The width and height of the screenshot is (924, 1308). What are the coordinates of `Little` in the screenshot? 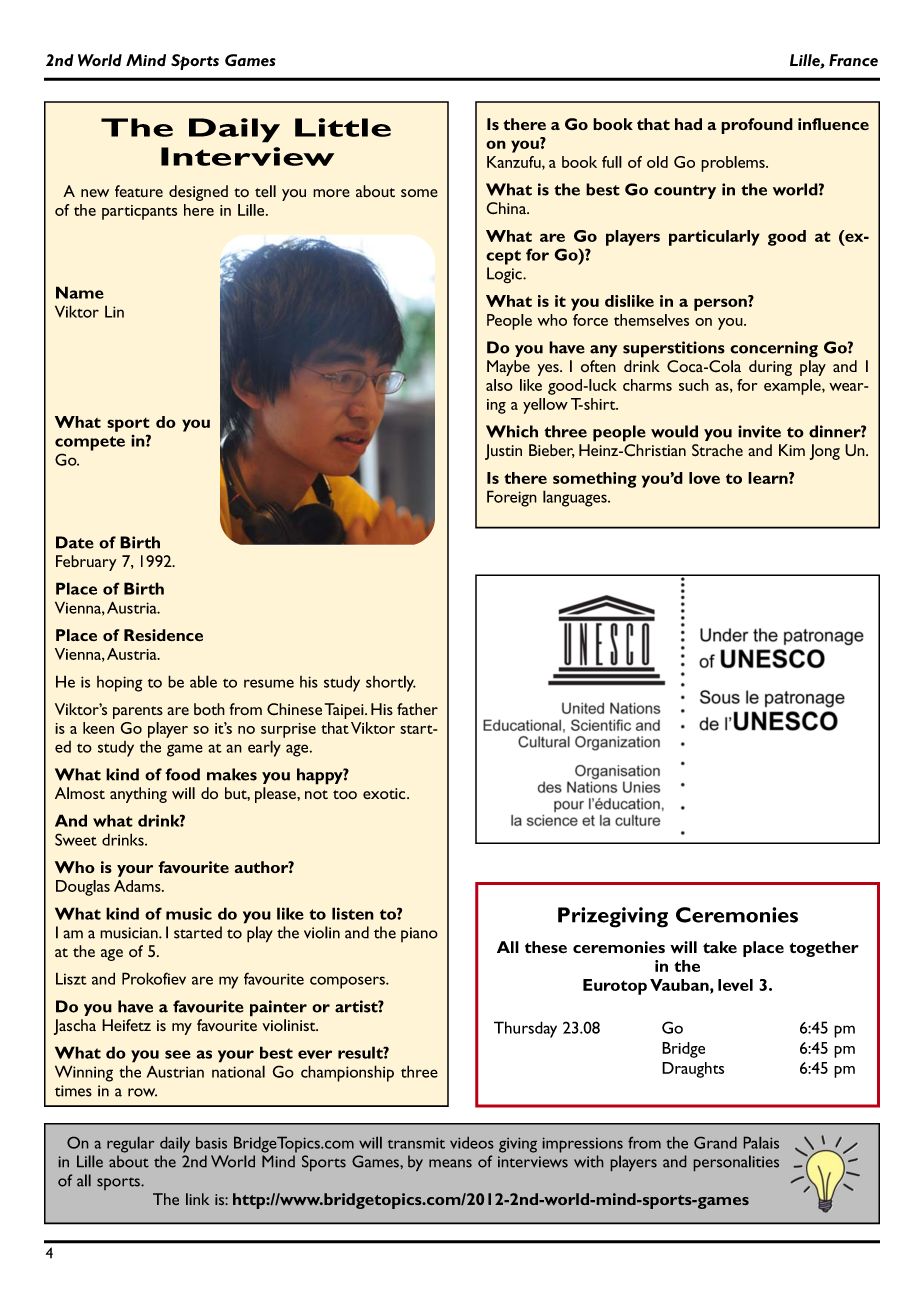 It's located at (343, 127).
